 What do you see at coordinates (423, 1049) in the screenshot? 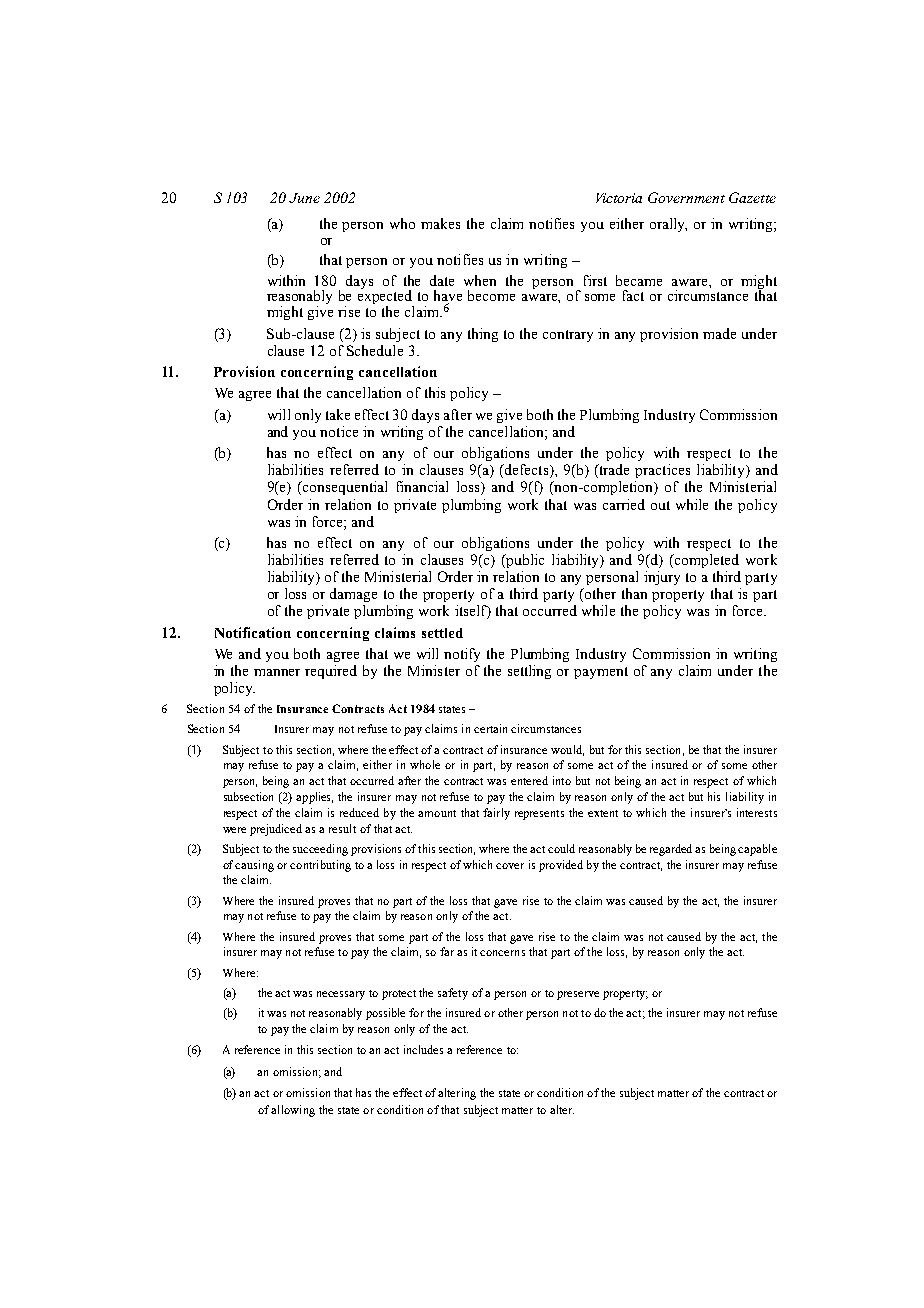
I see `includes` at bounding box center [423, 1049].
